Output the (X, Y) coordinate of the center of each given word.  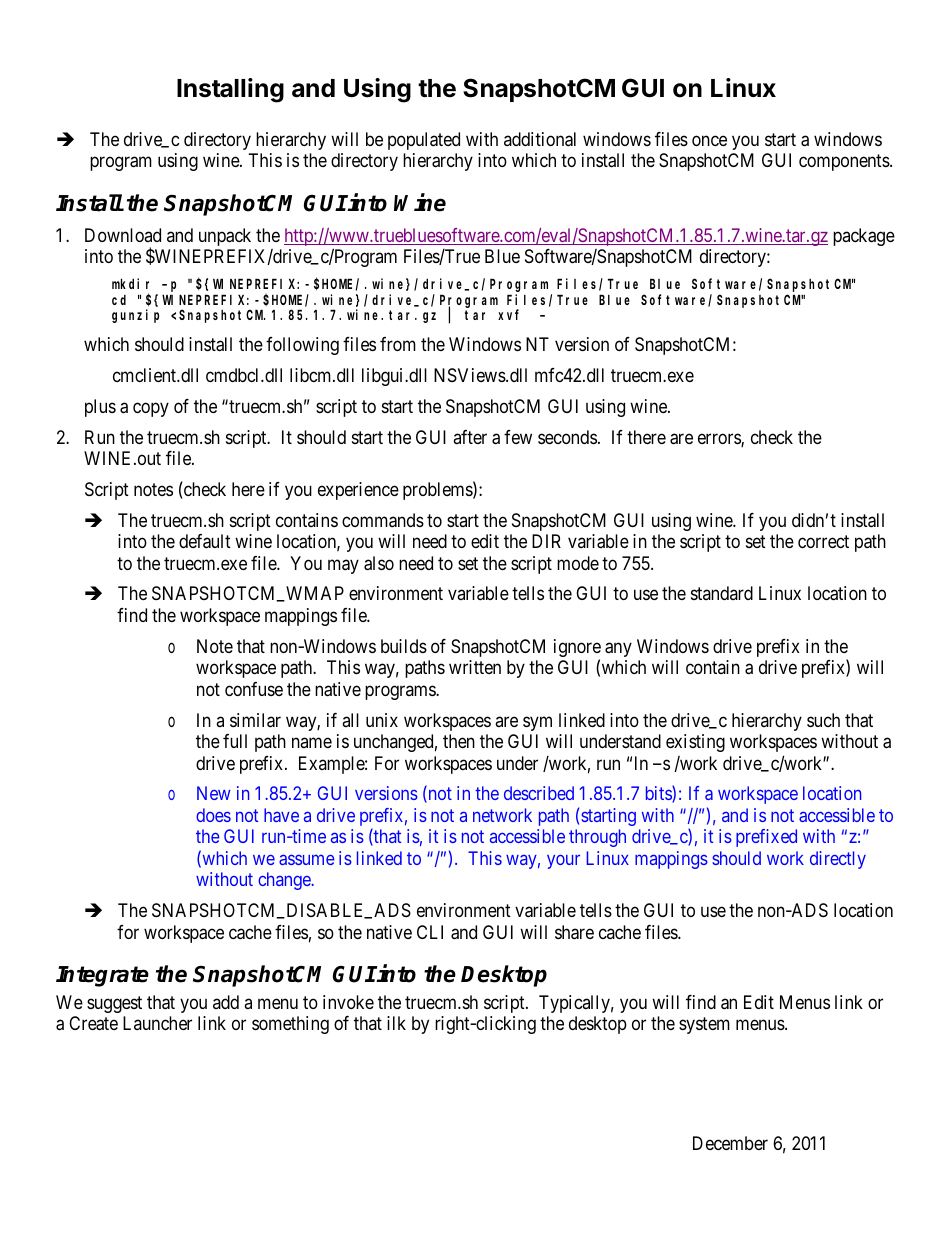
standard (722, 593)
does (213, 815)
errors (720, 440)
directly (838, 860)
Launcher (157, 1023)
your (563, 861)
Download (123, 235)
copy (151, 409)
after (470, 437)
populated (424, 141)
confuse (254, 689)
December (730, 1143)
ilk (396, 1023)
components (845, 162)
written (475, 667)
